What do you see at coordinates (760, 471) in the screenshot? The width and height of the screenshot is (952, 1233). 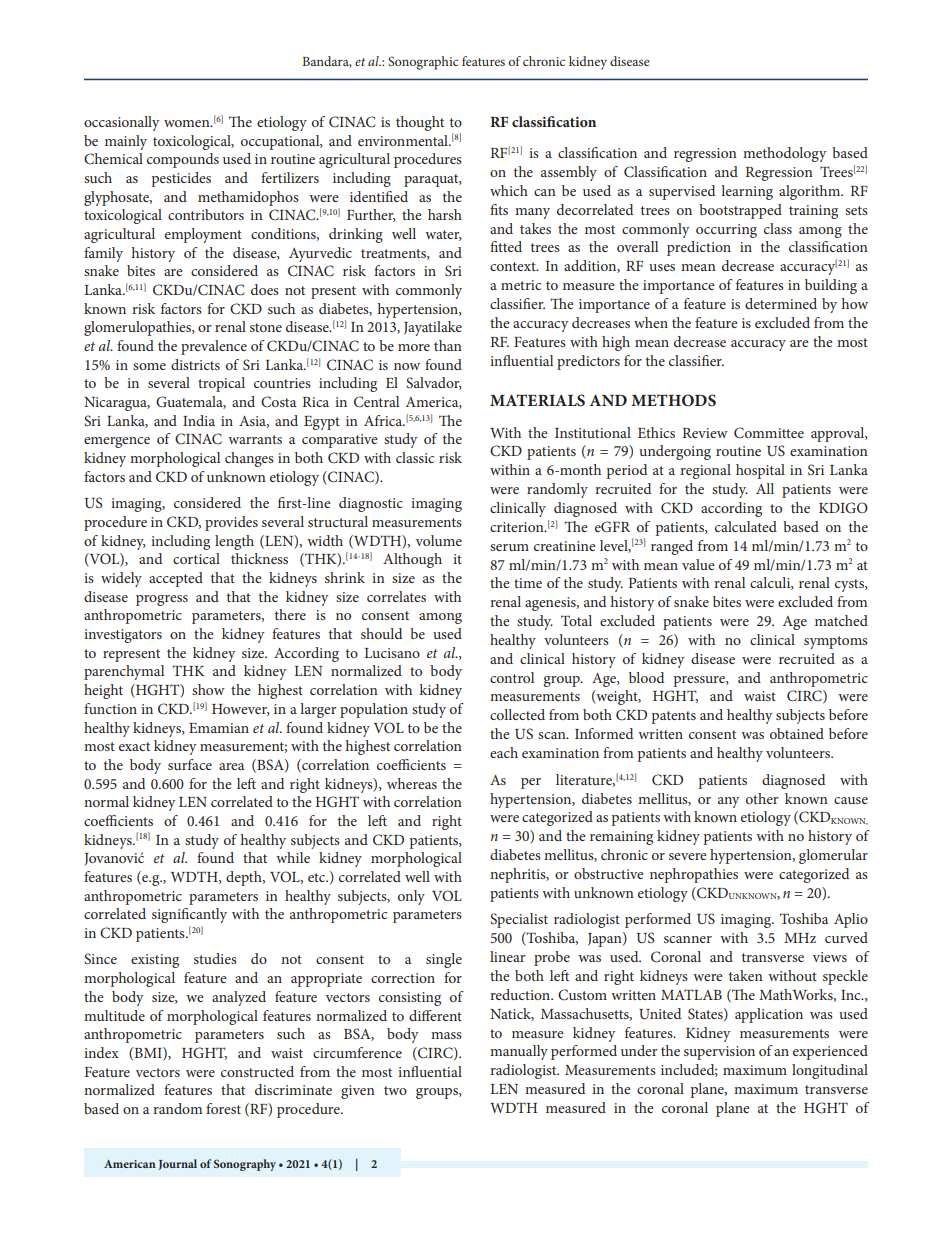 I see `hospital` at bounding box center [760, 471].
